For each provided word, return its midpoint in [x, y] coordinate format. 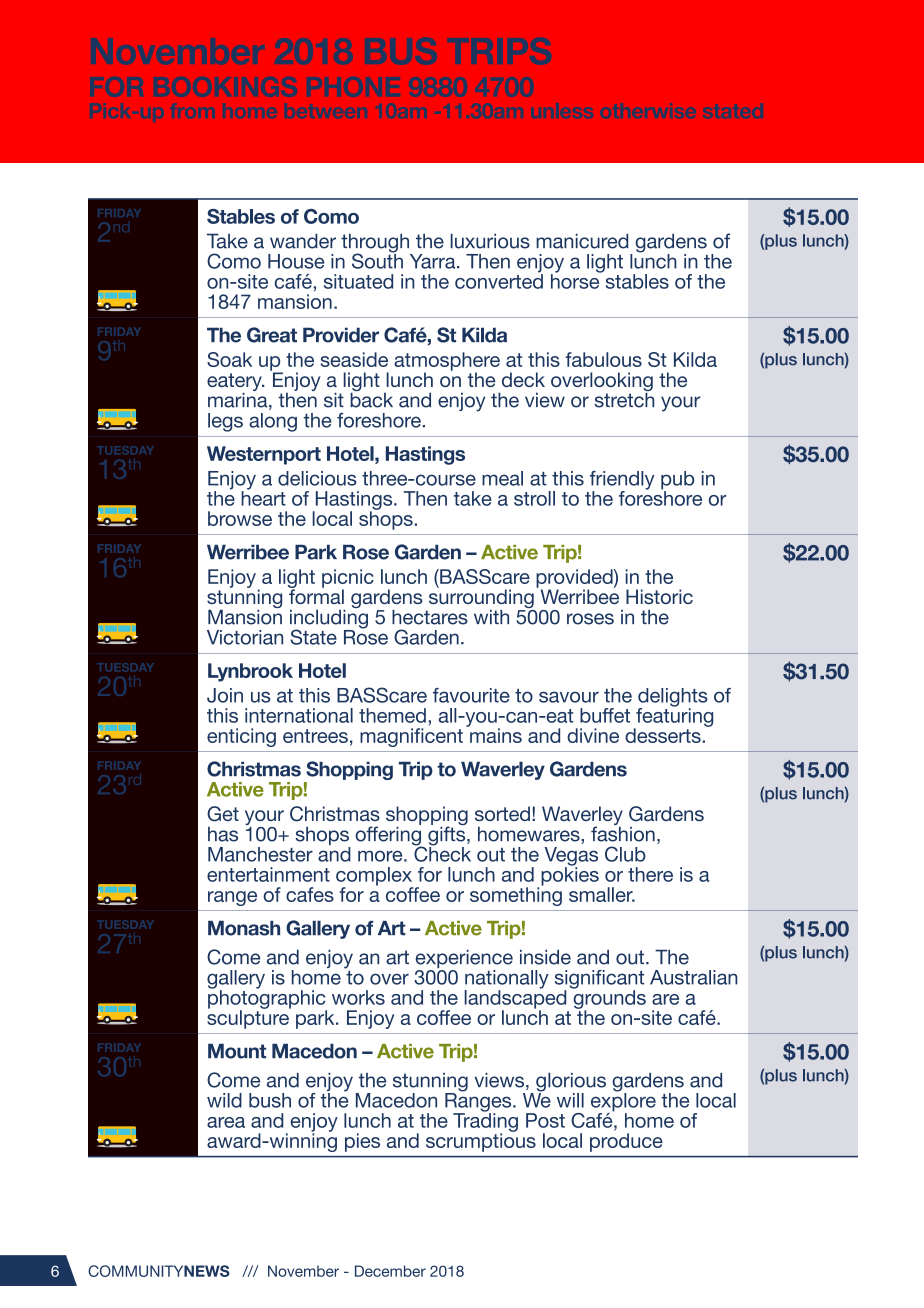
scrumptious [481, 1141]
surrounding [480, 599]
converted [499, 280]
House [296, 261]
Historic [659, 596]
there [650, 874]
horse [576, 280]
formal [316, 595]
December [390, 1271]
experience [464, 960]
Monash [244, 928]
